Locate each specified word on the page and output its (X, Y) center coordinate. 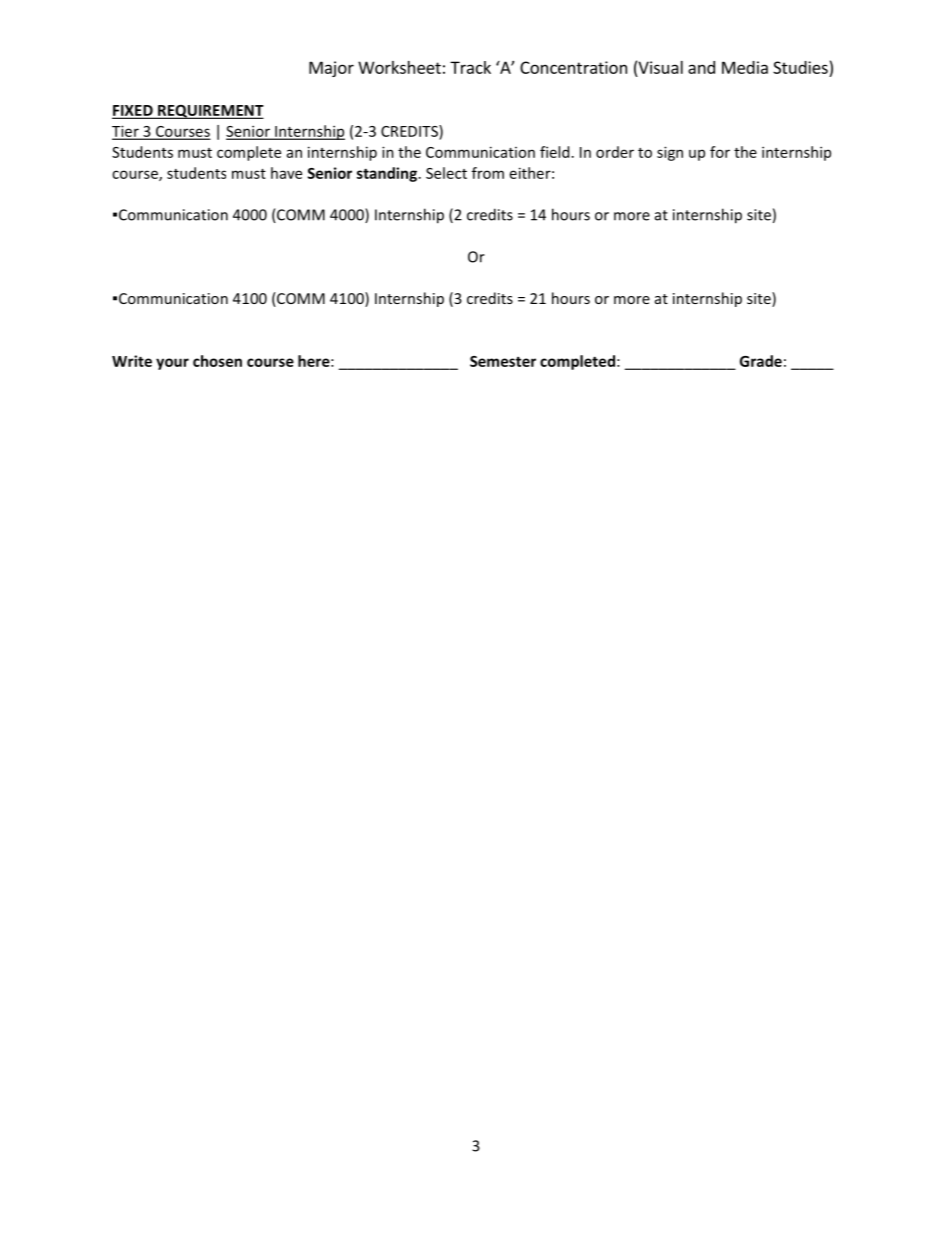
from (488, 173)
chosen (217, 361)
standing (388, 174)
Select (446, 173)
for (720, 152)
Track (470, 67)
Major (331, 69)
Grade (761, 361)
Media (745, 67)
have (286, 173)
